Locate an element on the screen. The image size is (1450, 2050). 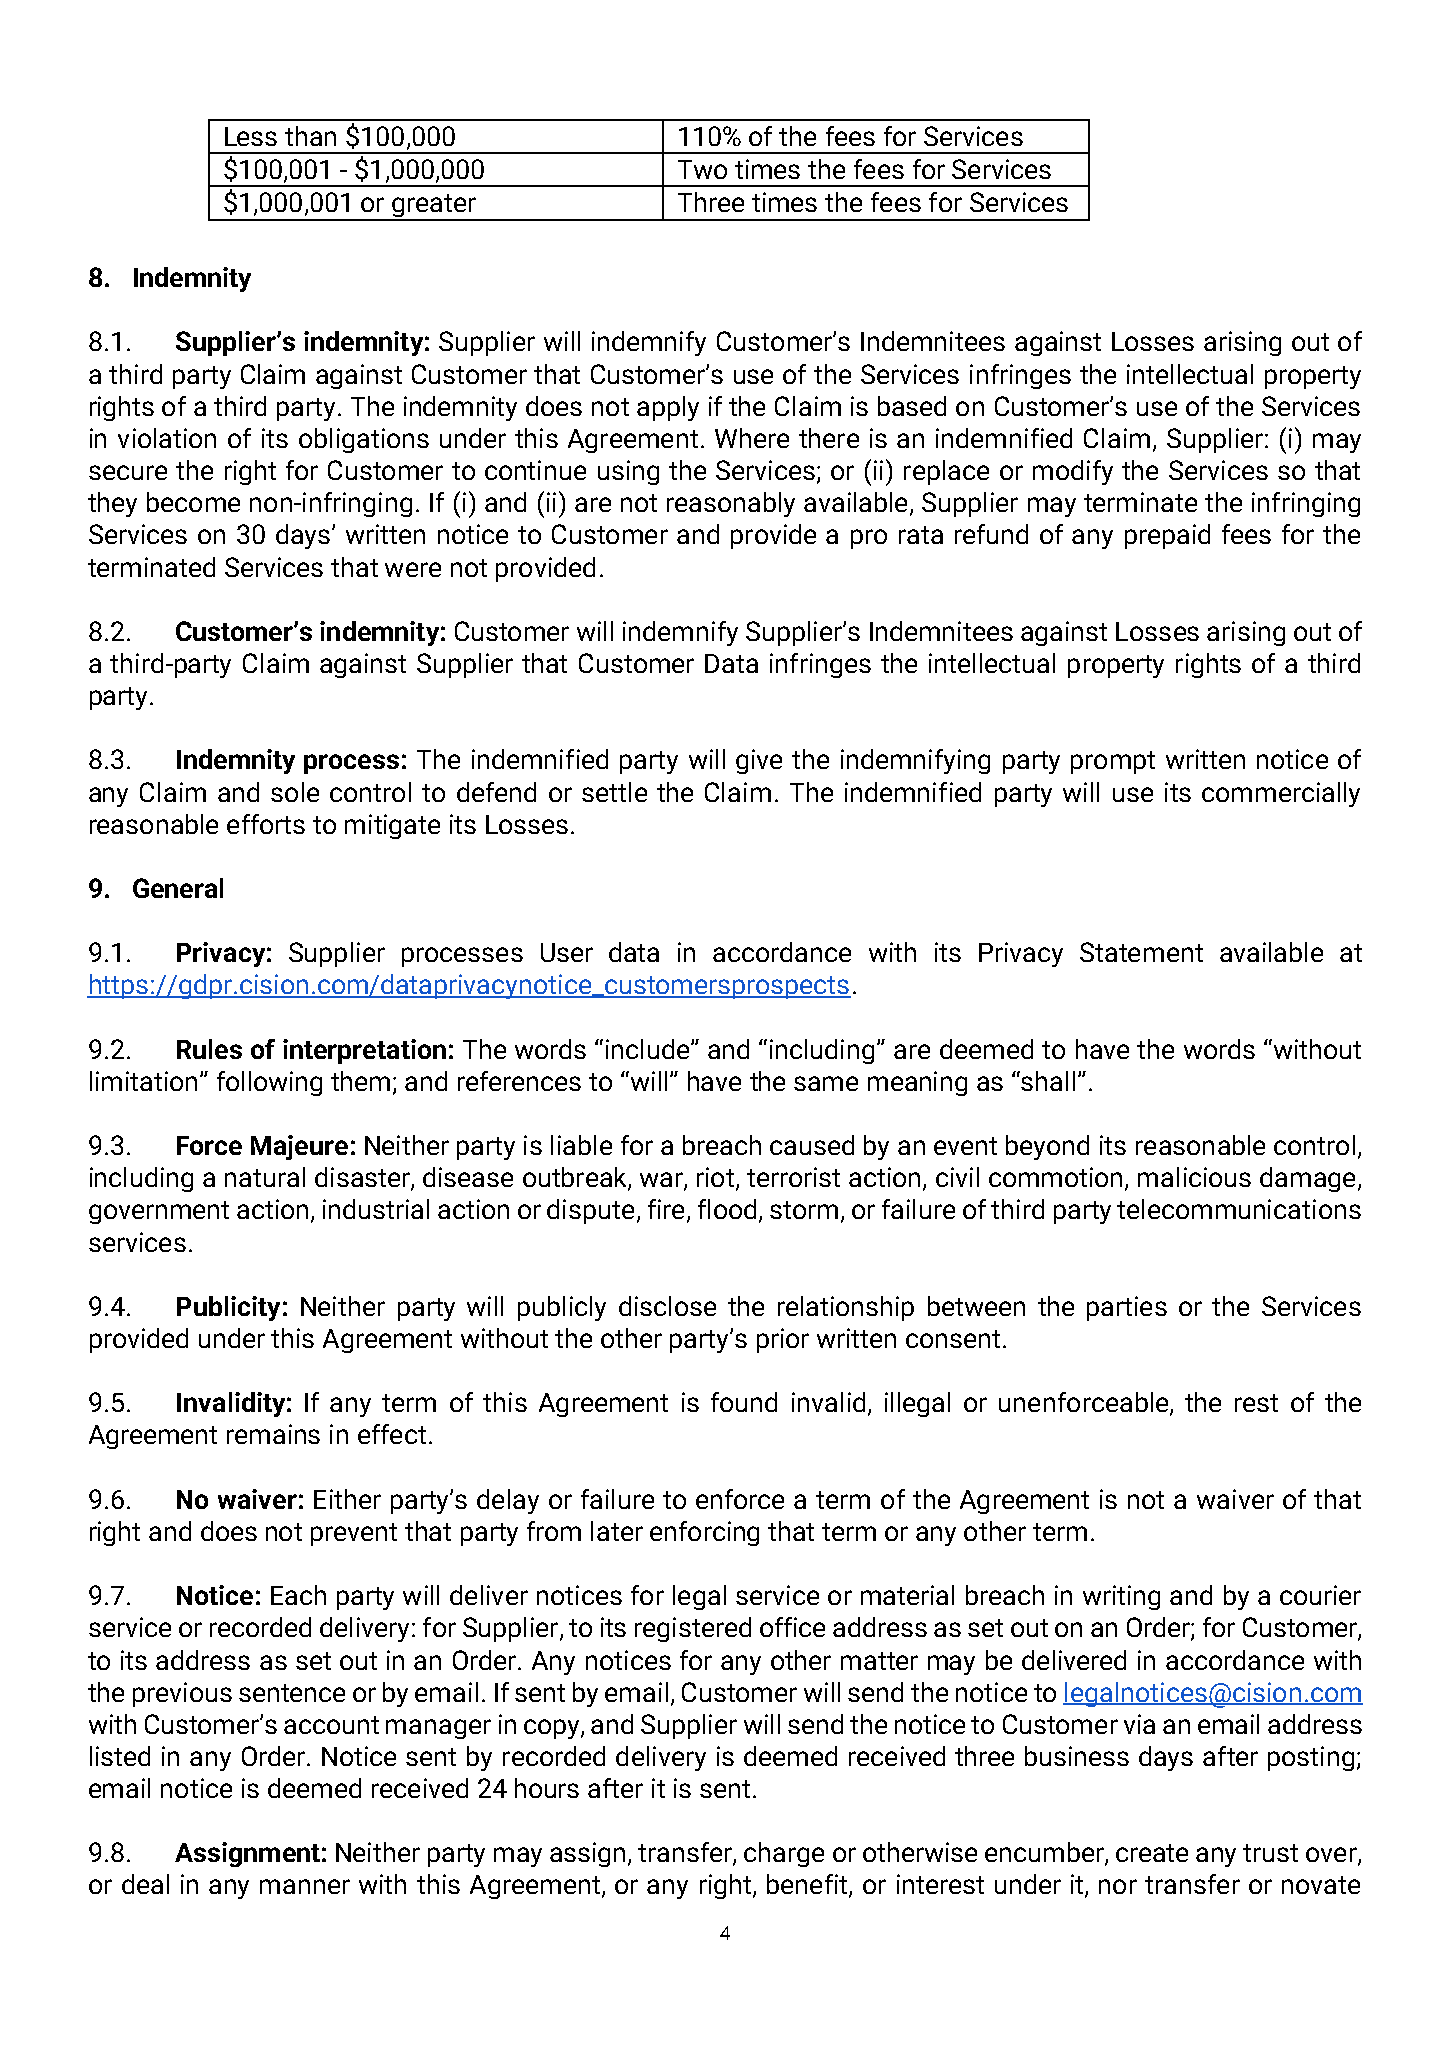
create is located at coordinates (1152, 1853).
